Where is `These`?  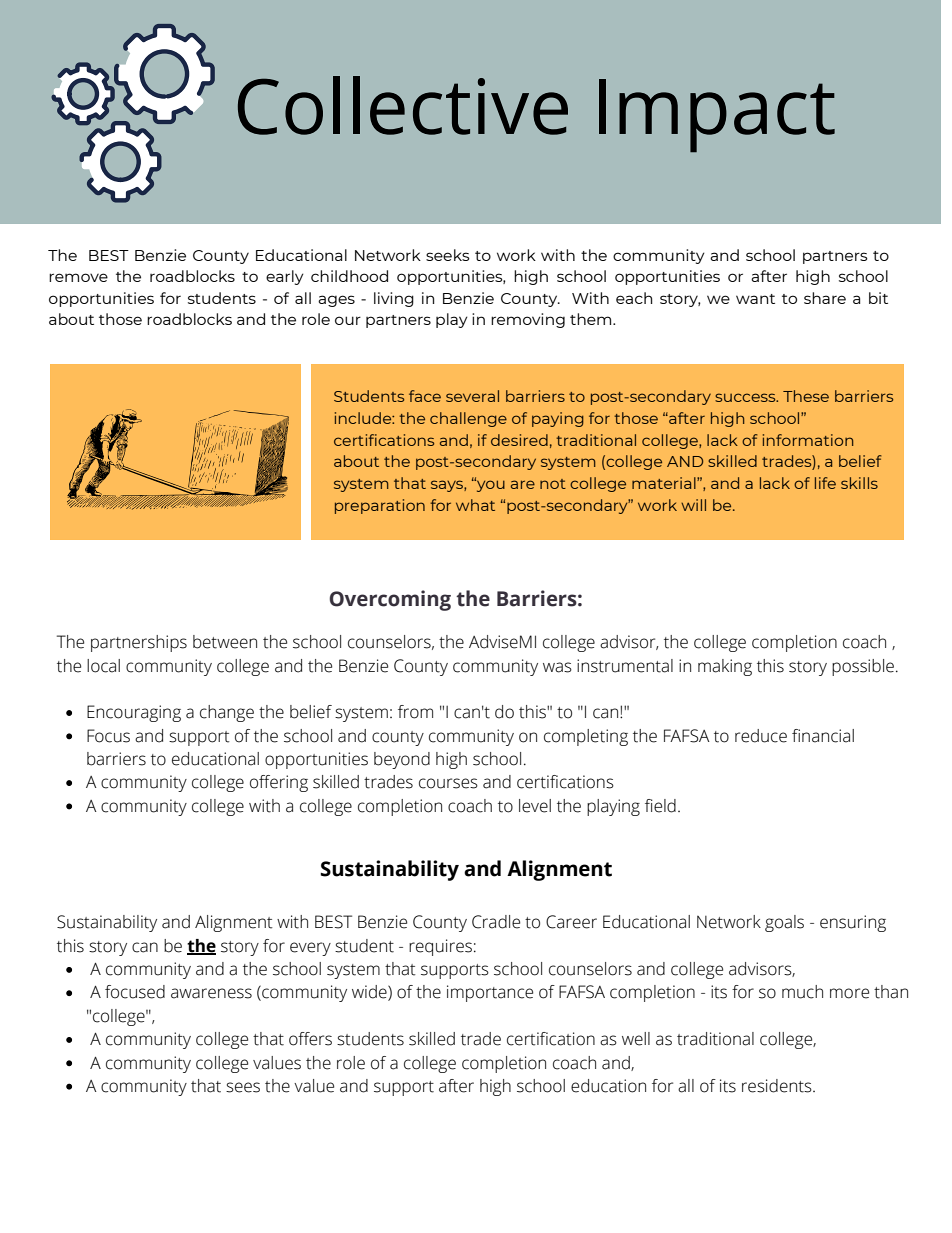
These is located at coordinates (806, 396).
